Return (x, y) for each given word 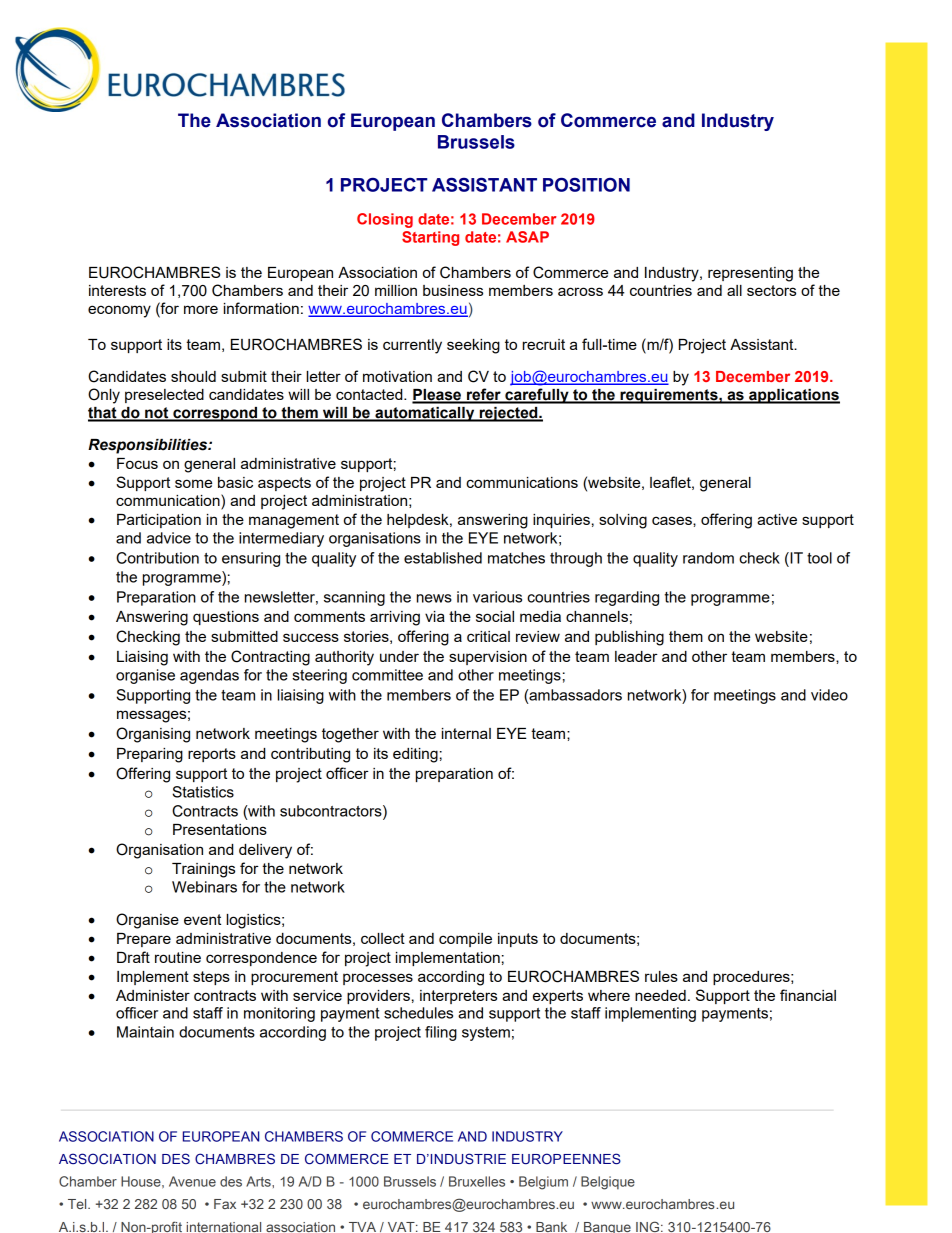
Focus (137, 463)
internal (466, 733)
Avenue (192, 1181)
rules (661, 976)
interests (117, 290)
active (777, 519)
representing (750, 274)
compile (465, 940)
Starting (430, 238)
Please (437, 396)
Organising (153, 735)
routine (178, 957)
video (829, 695)
